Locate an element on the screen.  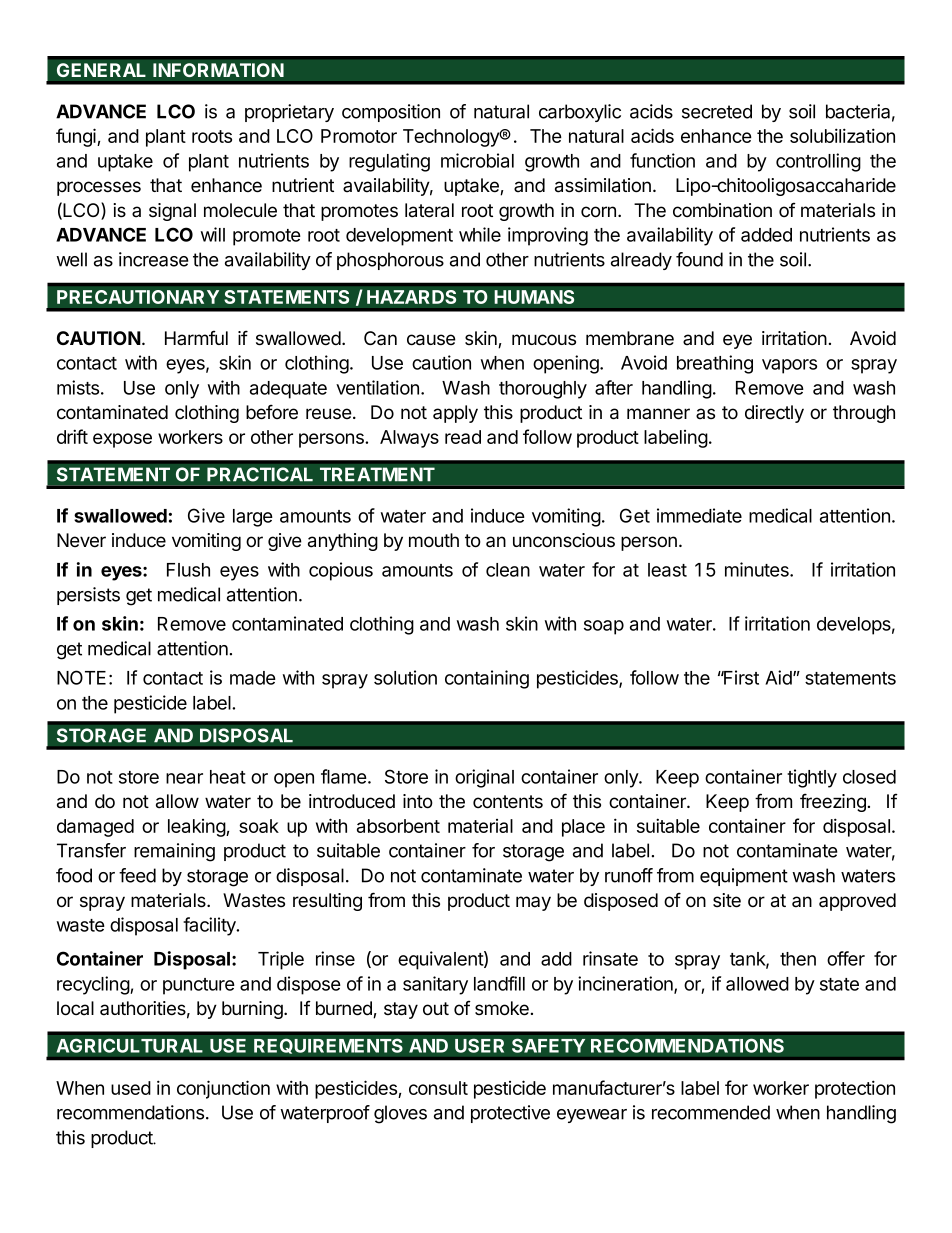
large is located at coordinates (253, 518).
